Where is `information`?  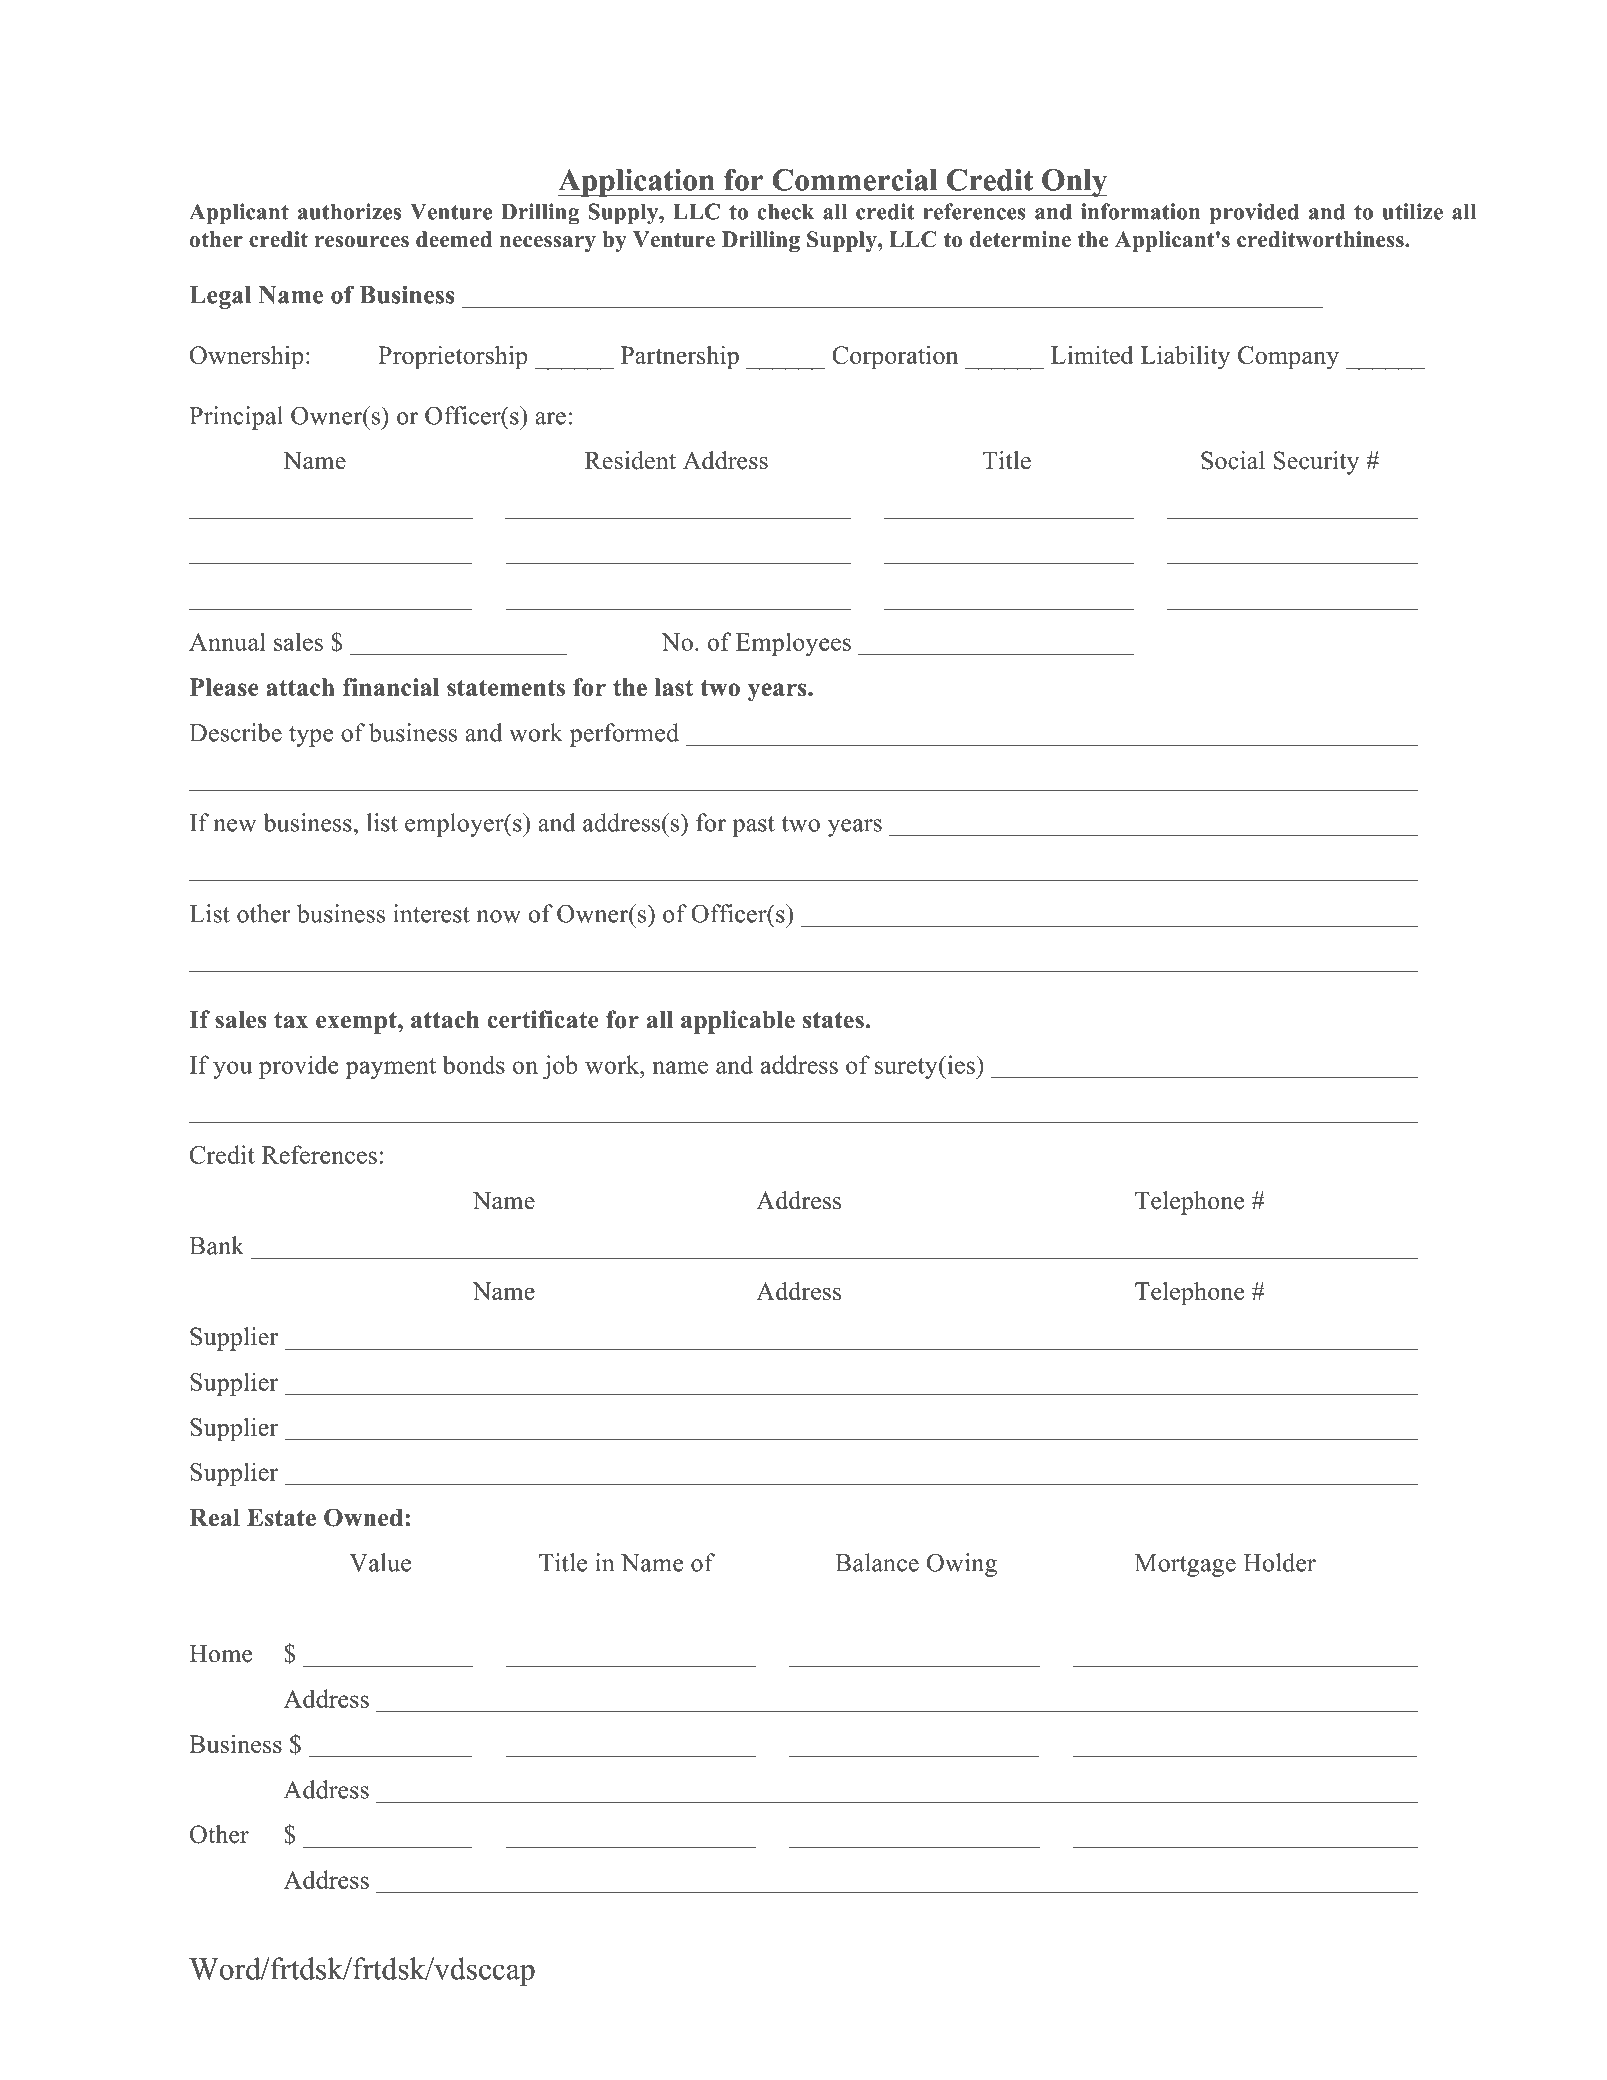 information is located at coordinates (1140, 211).
